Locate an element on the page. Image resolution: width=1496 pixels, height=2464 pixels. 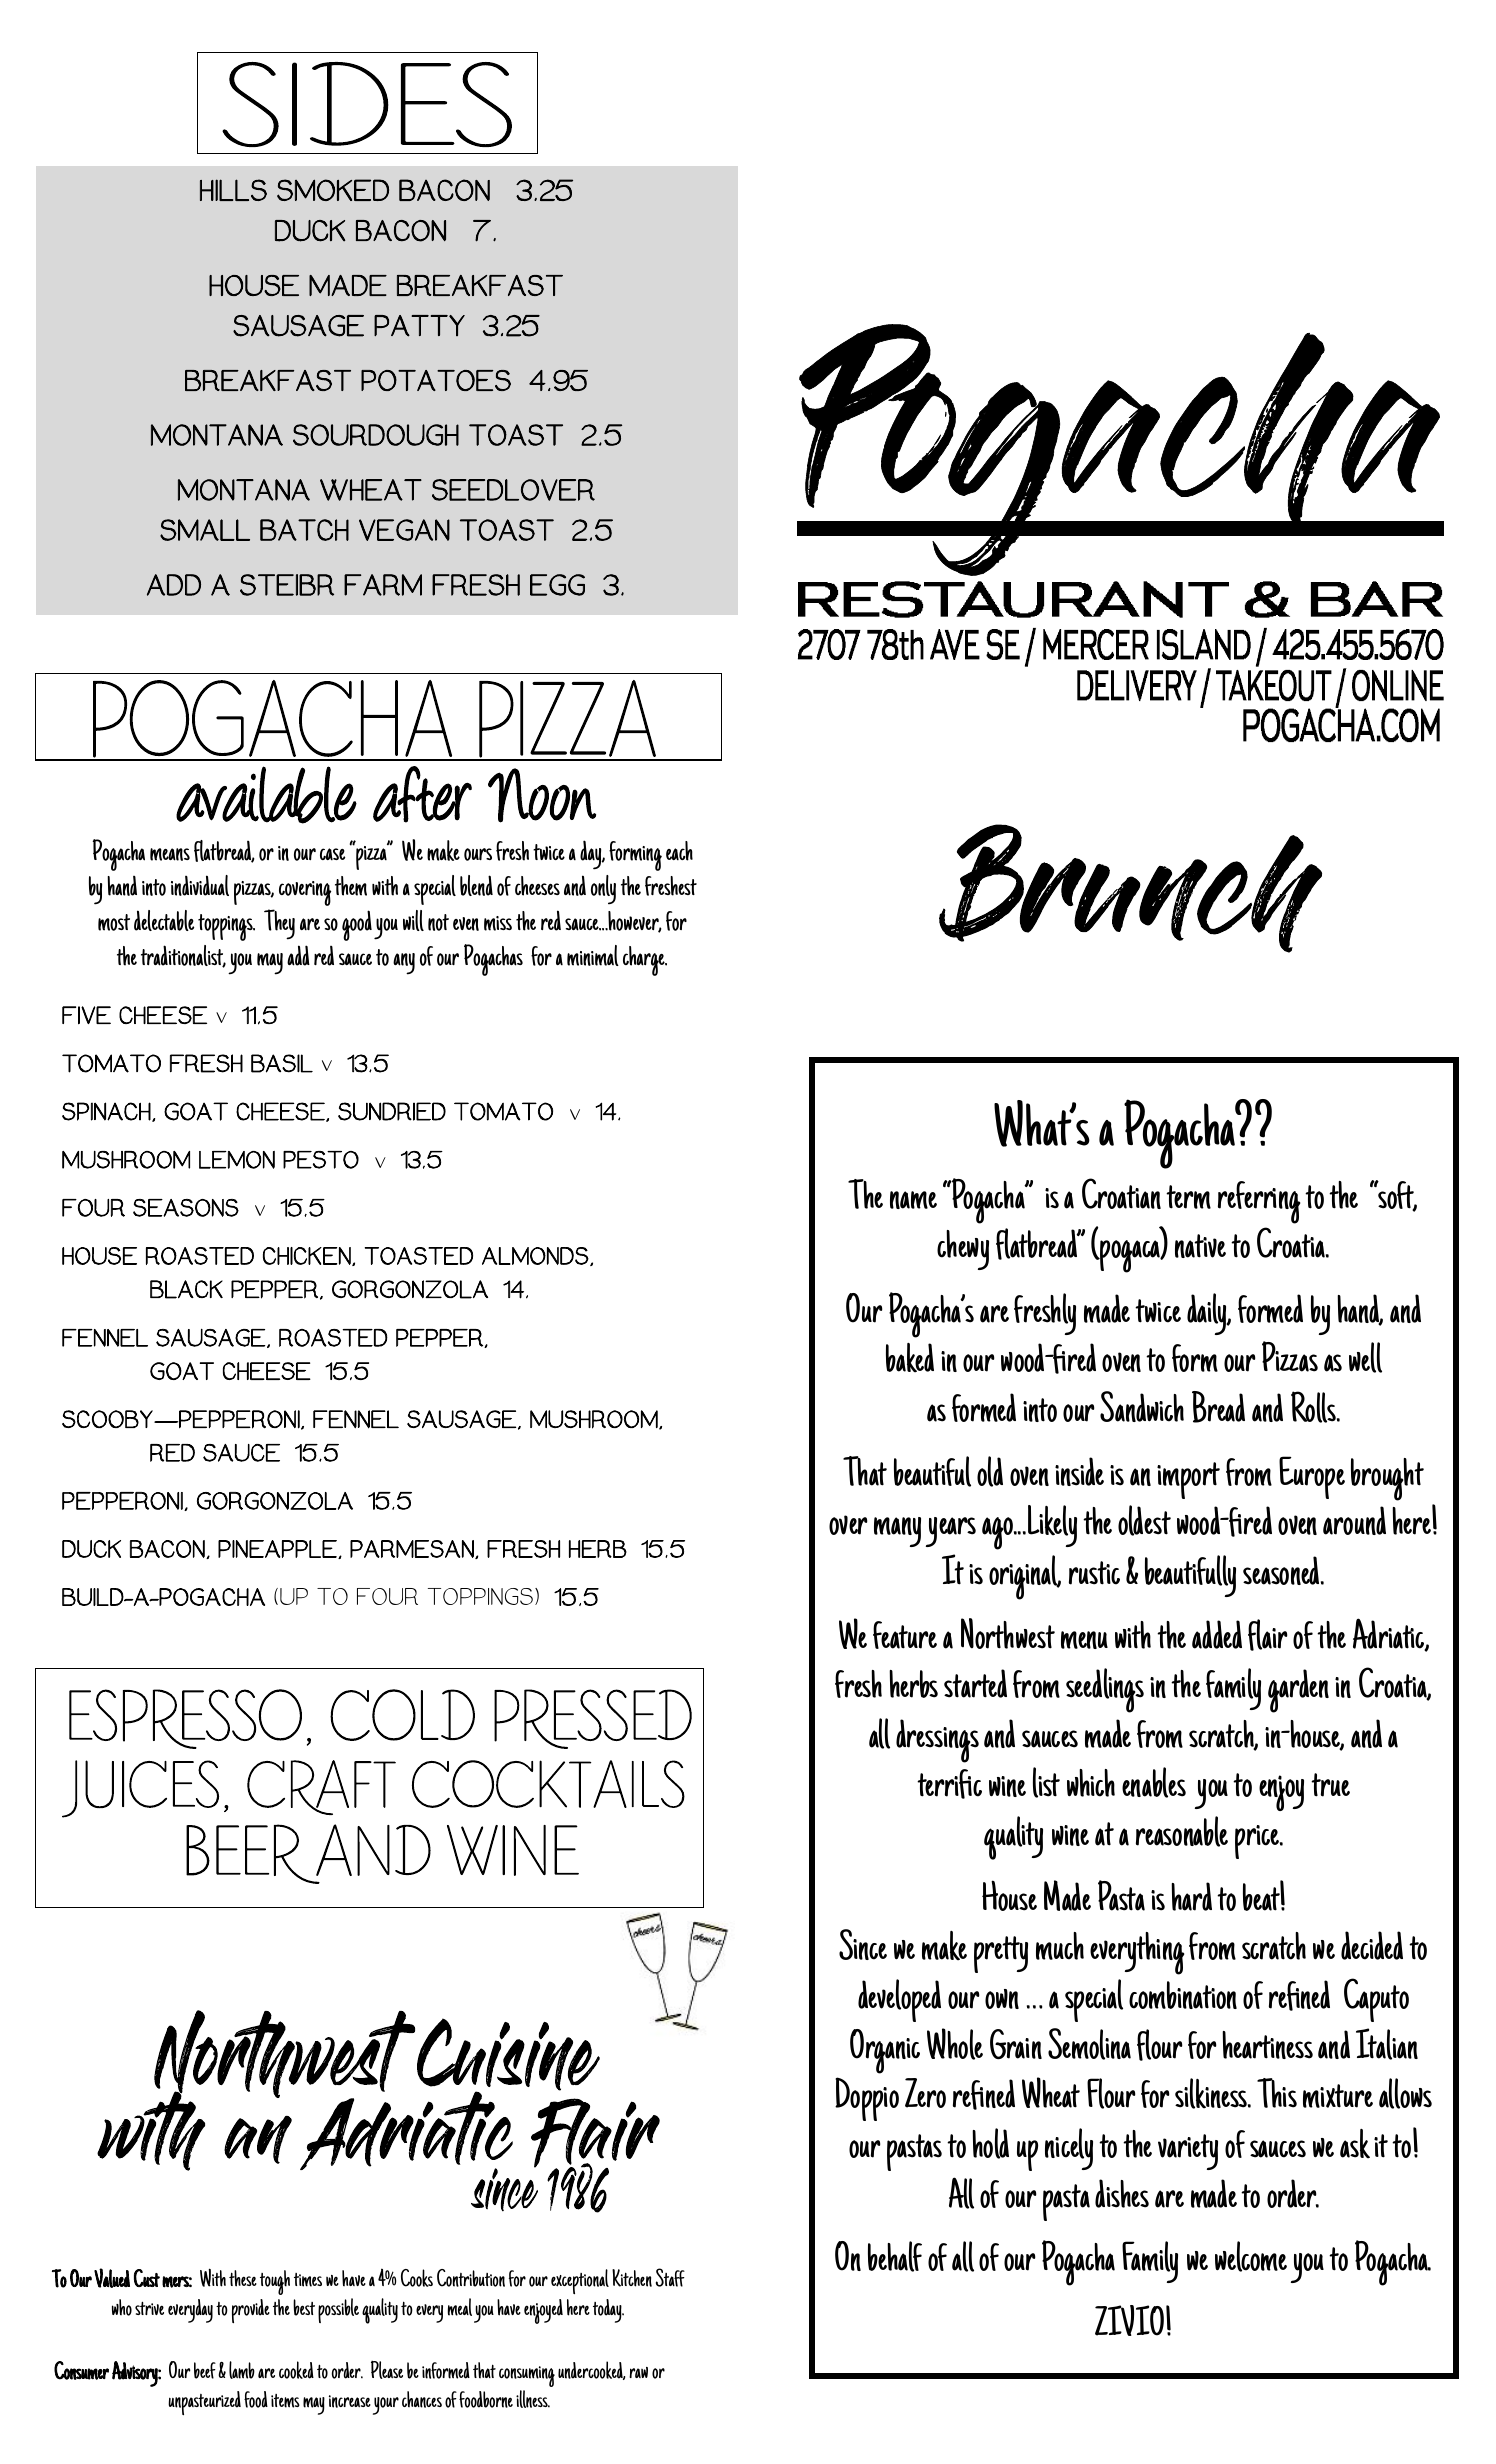
BLACK is located at coordinates (186, 1289).
